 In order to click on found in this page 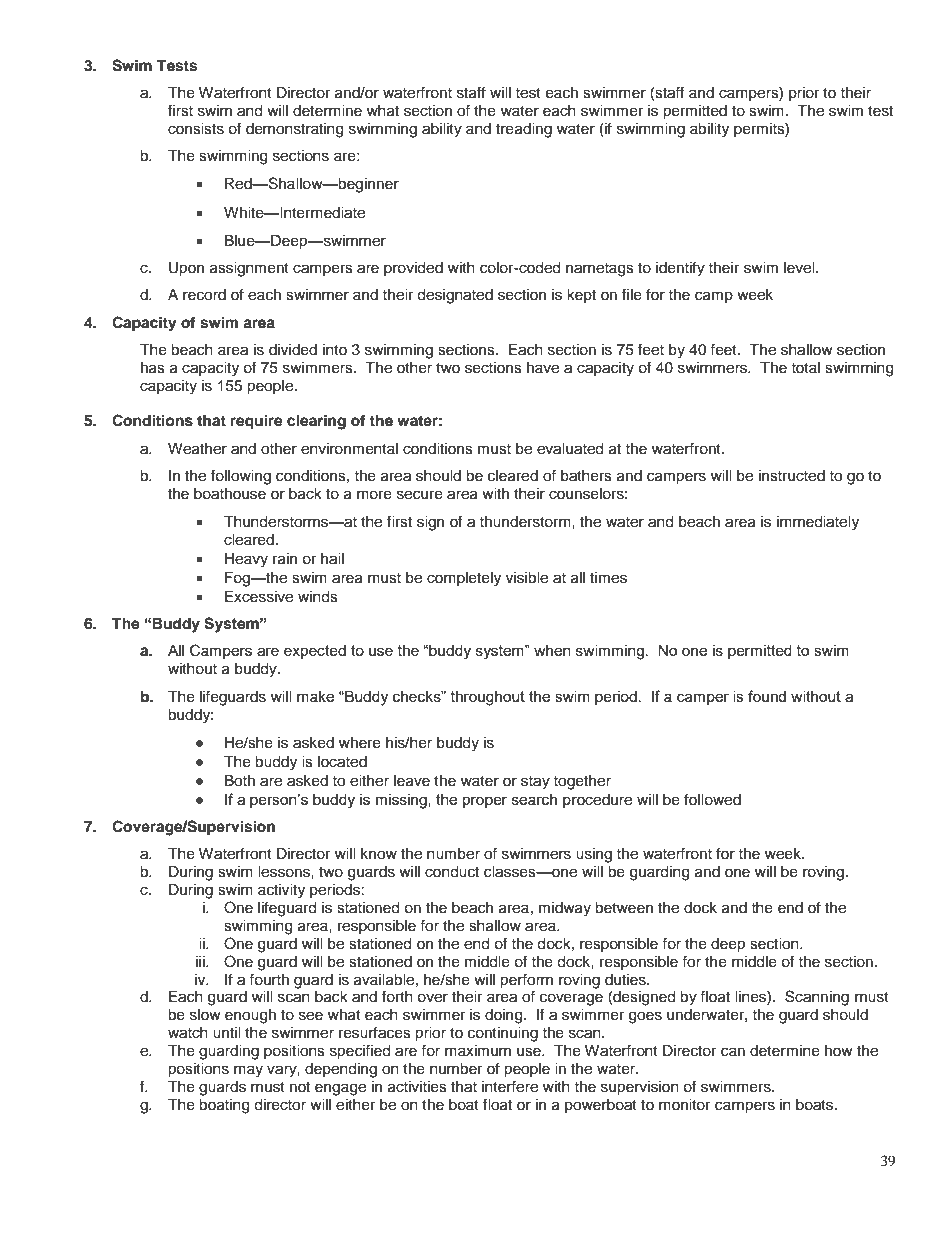, I will do `click(767, 696)`.
